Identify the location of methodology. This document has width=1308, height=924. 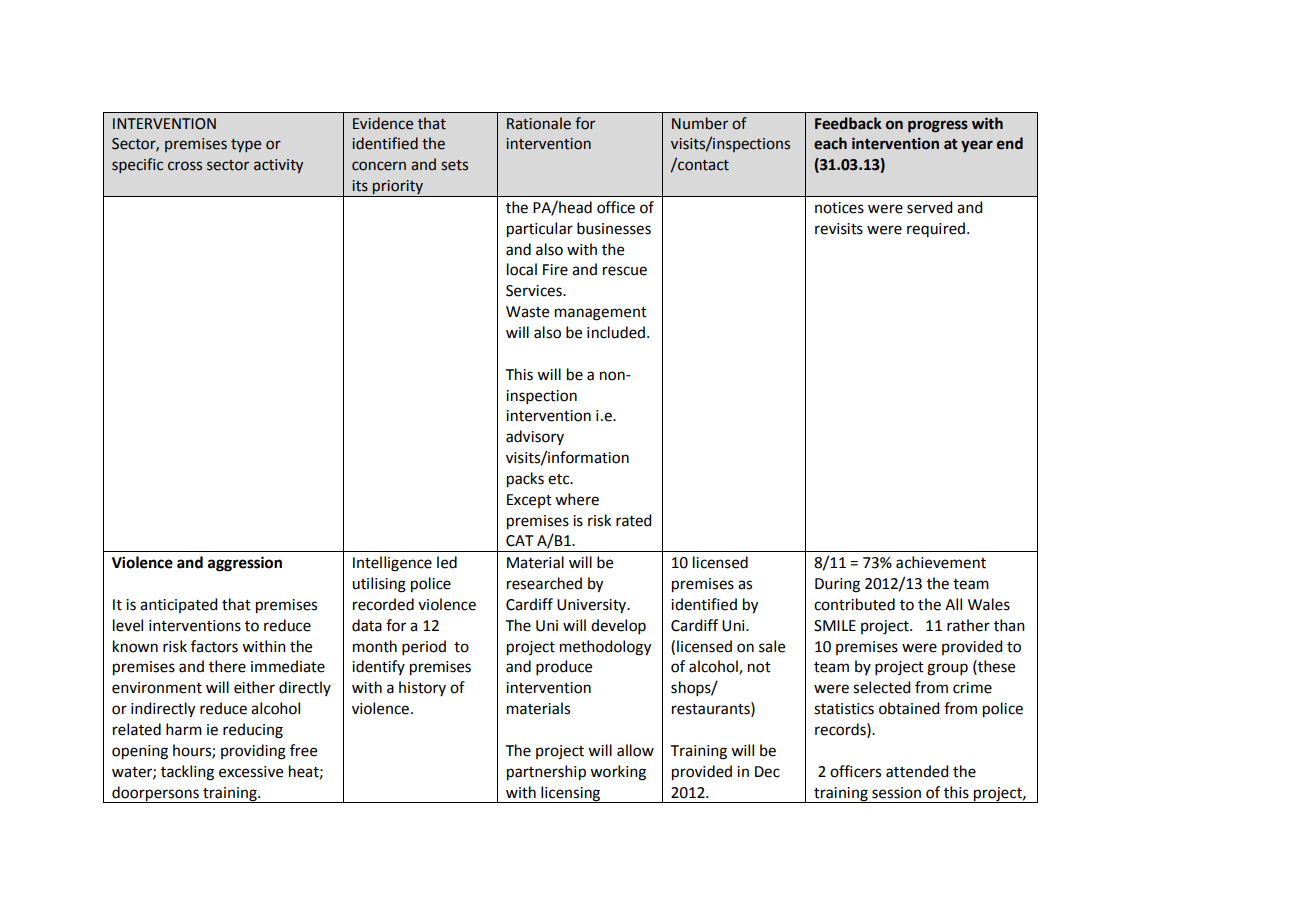
(605, 648).
